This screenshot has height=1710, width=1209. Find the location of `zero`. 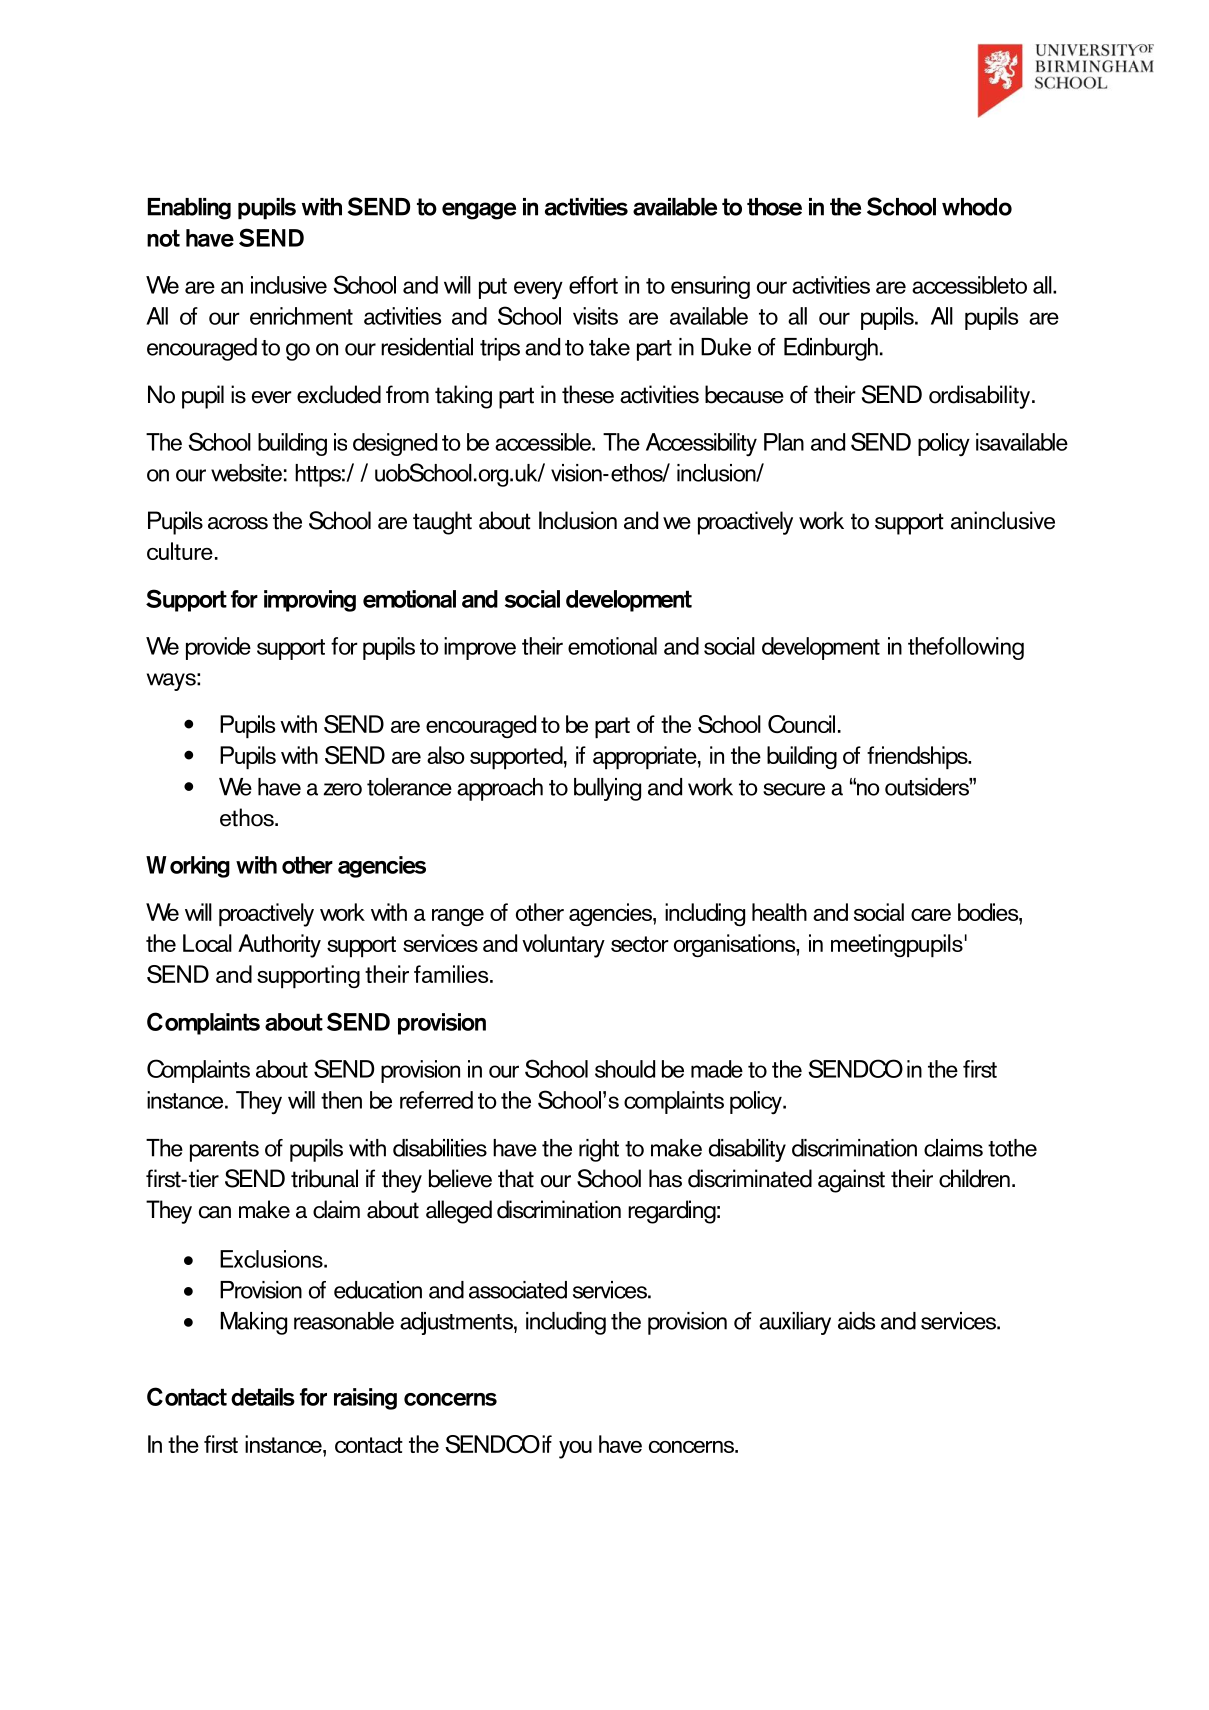

zero is located at coordinates (343, 789).
